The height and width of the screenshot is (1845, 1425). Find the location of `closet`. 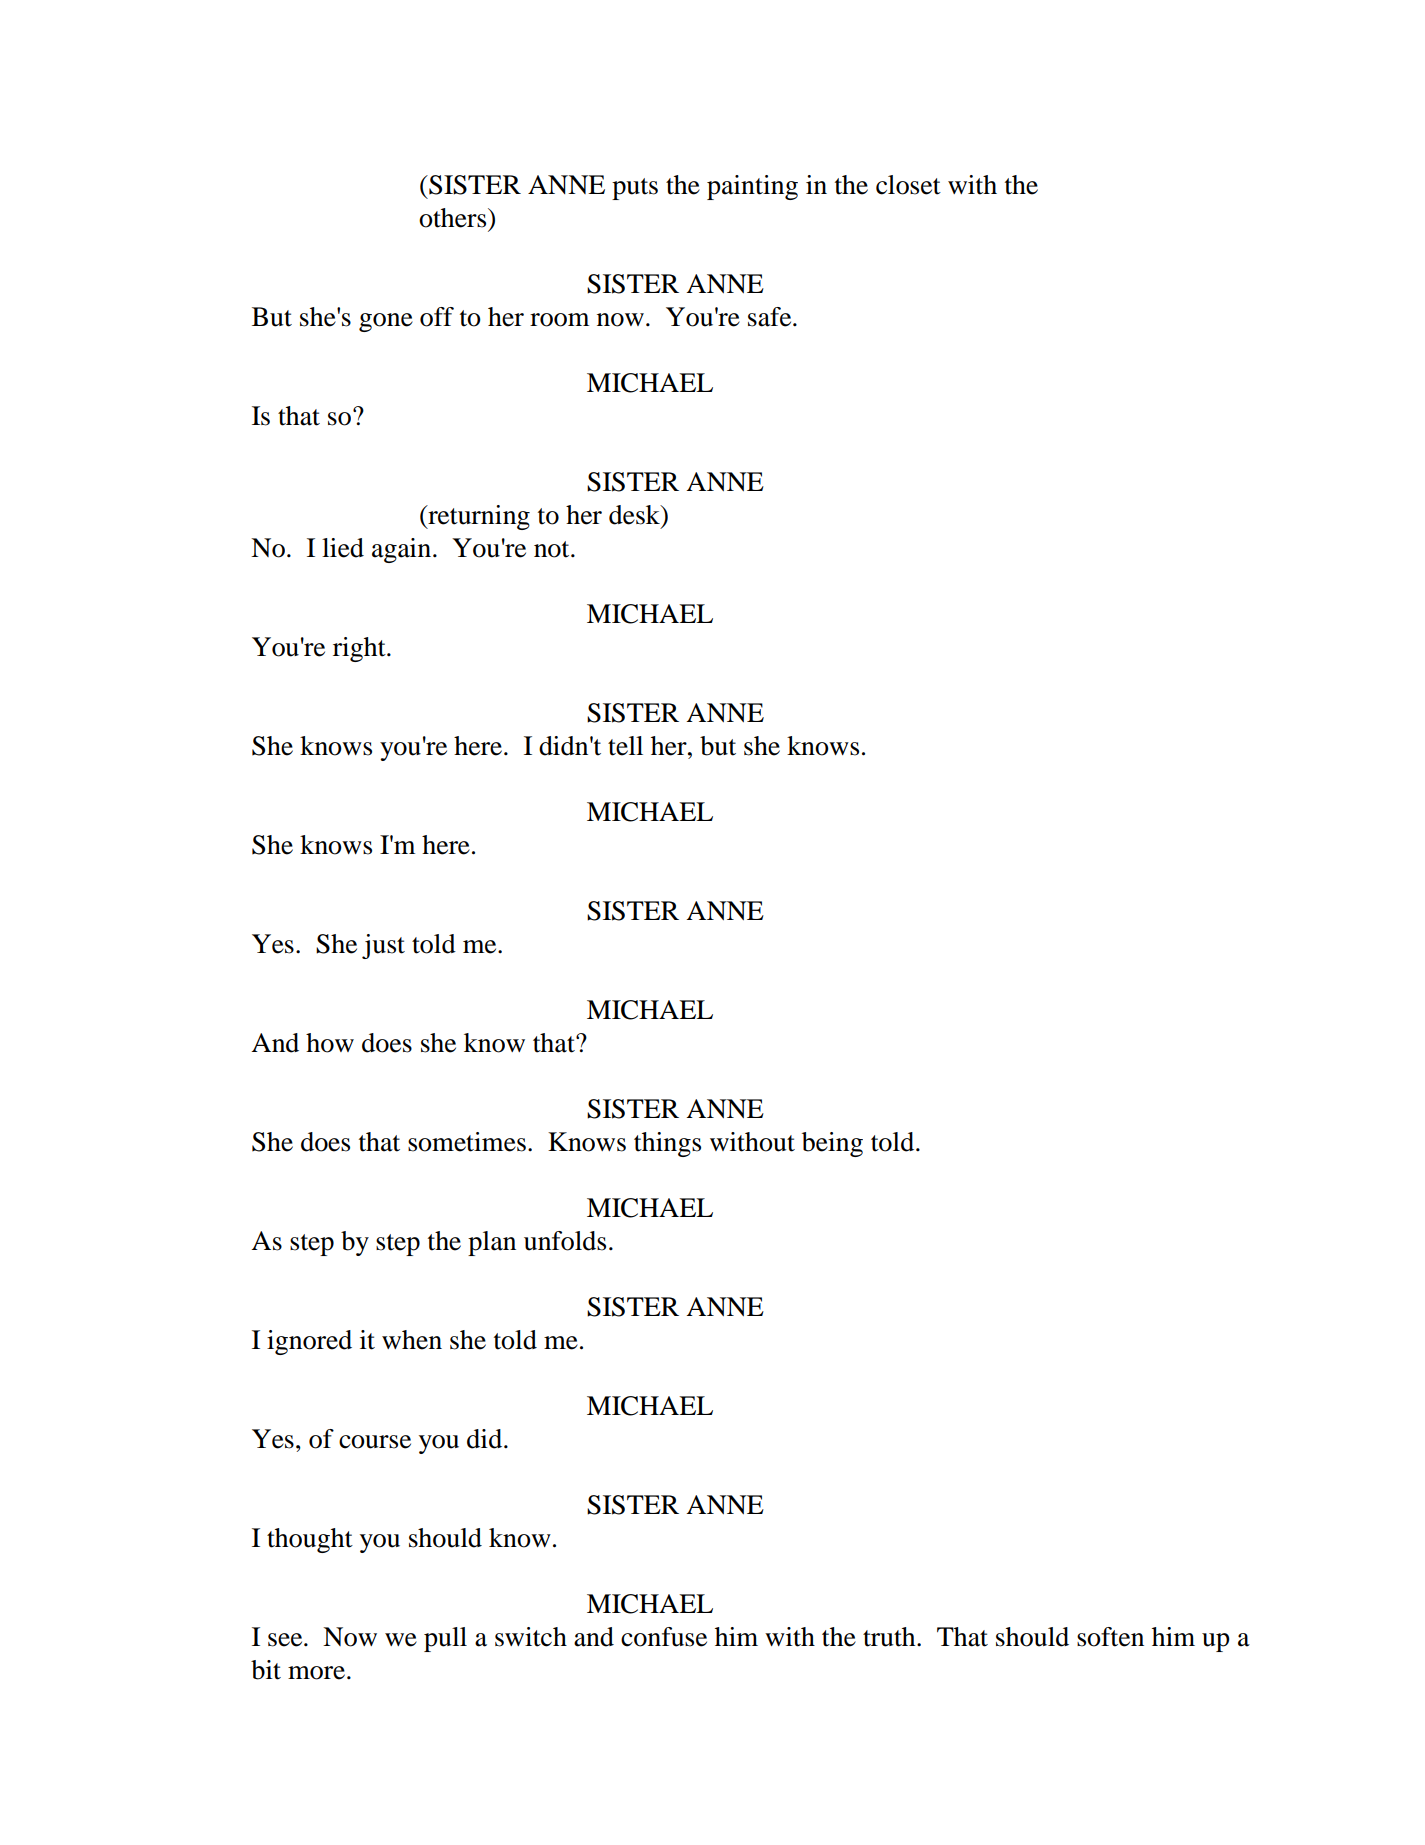

closet is located at coordinates (908, 185).
